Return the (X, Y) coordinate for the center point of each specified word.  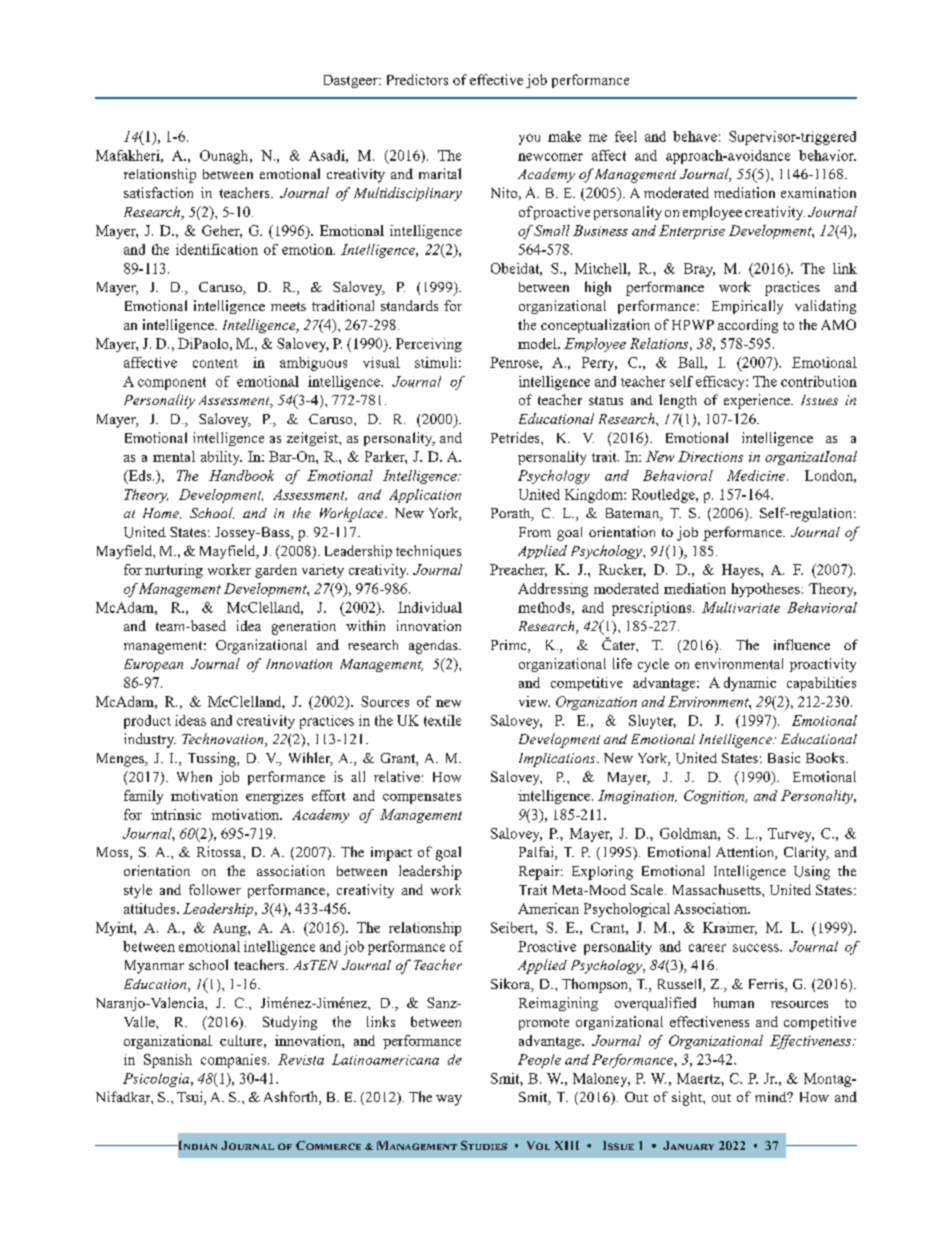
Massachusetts (718, 889)
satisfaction (158, 192)
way (449, 1100)
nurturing (174, 571)
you (529, 139)
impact (391, 854)
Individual (430, 607)
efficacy (721, 383)
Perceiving (429, 345)
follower (215, 889)
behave (695, 136)
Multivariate (741, 607)
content (215, 363)
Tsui (191, 1098)
